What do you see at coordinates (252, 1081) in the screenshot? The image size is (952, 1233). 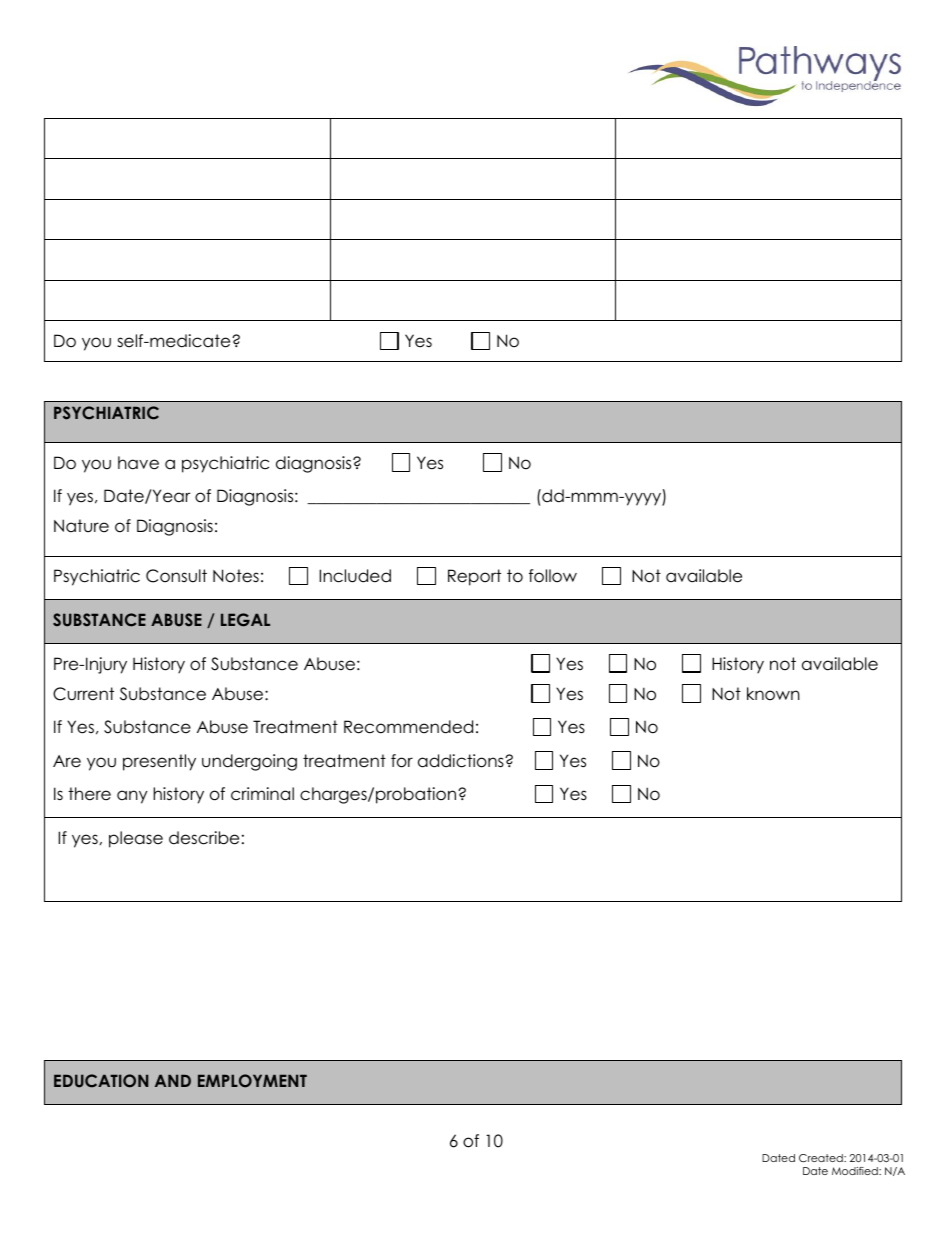 I see `EMPLOYMENT` at bounding box center [252, 1081].
